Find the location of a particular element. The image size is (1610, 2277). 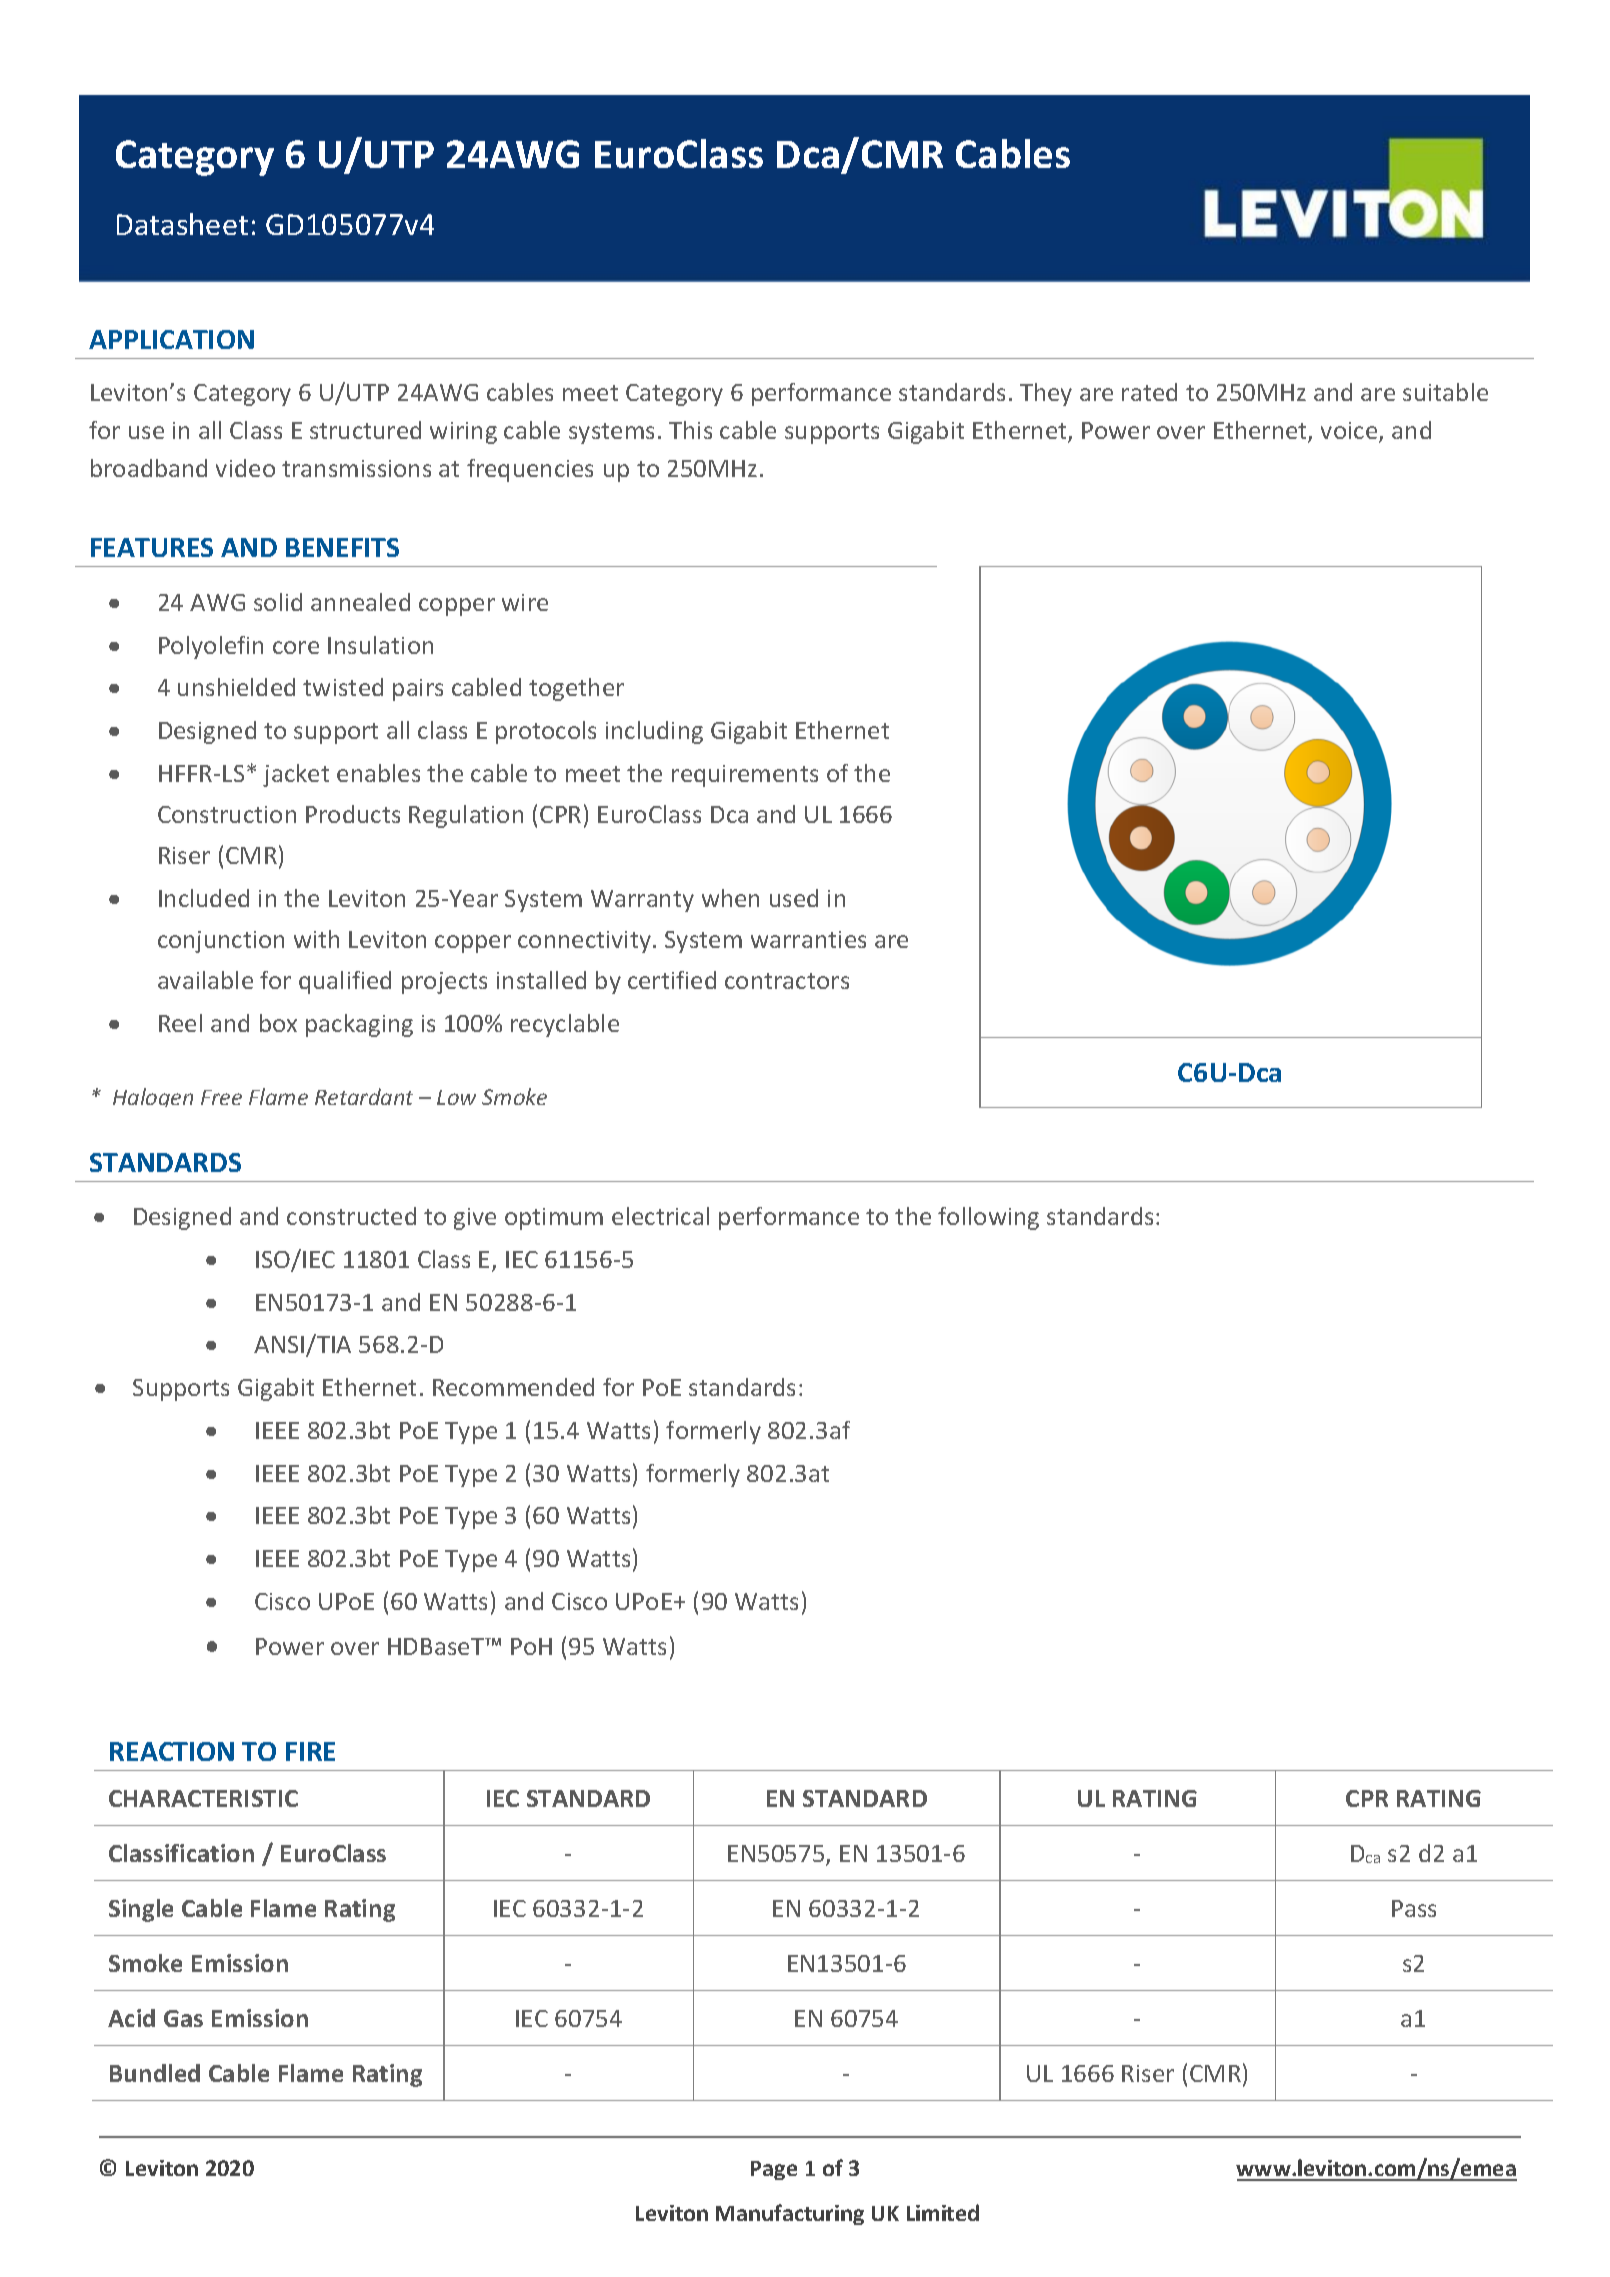

Datasheet is located at coordinates (182, 224).
